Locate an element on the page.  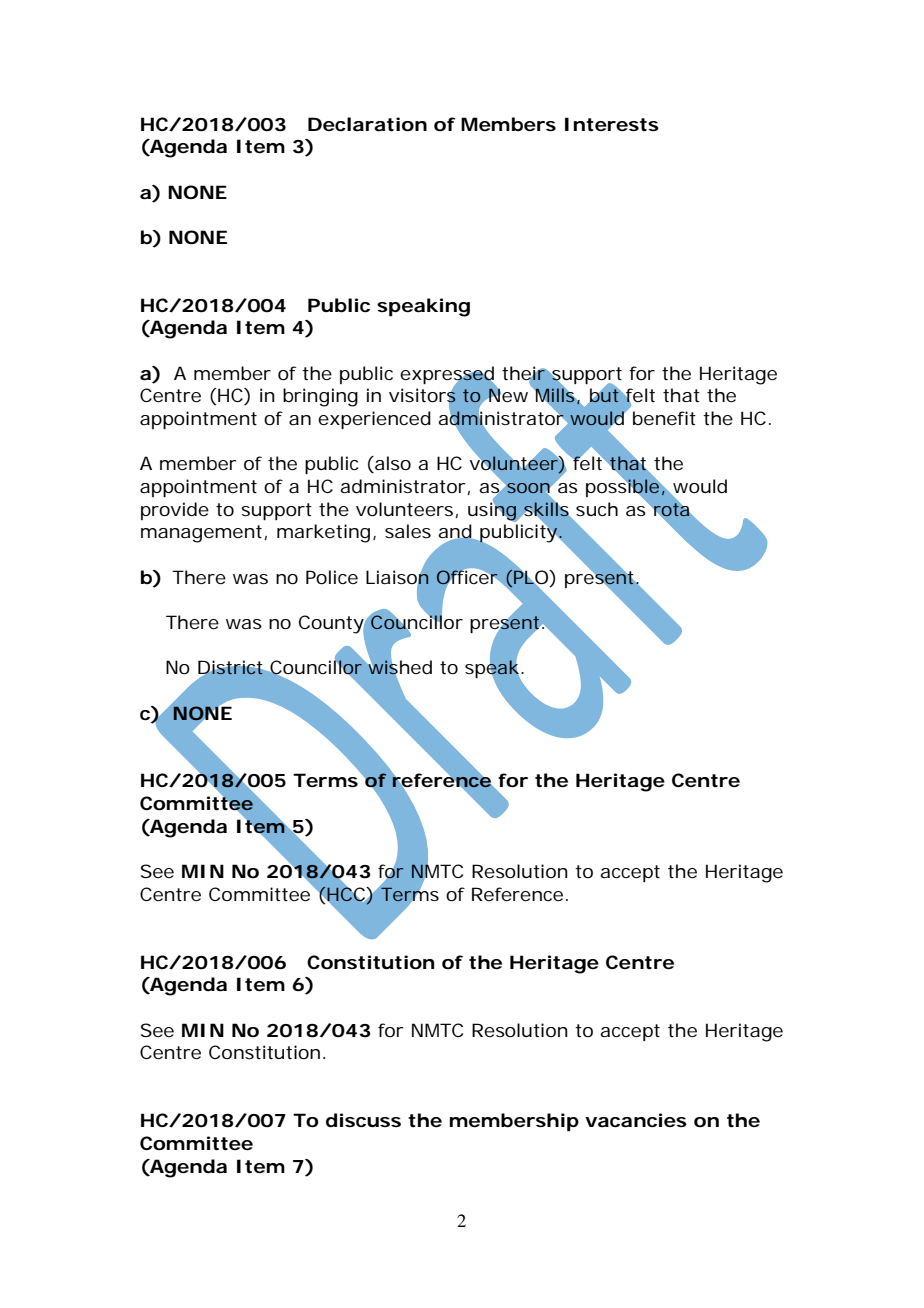
sales is located at coordinates (408, 531).
